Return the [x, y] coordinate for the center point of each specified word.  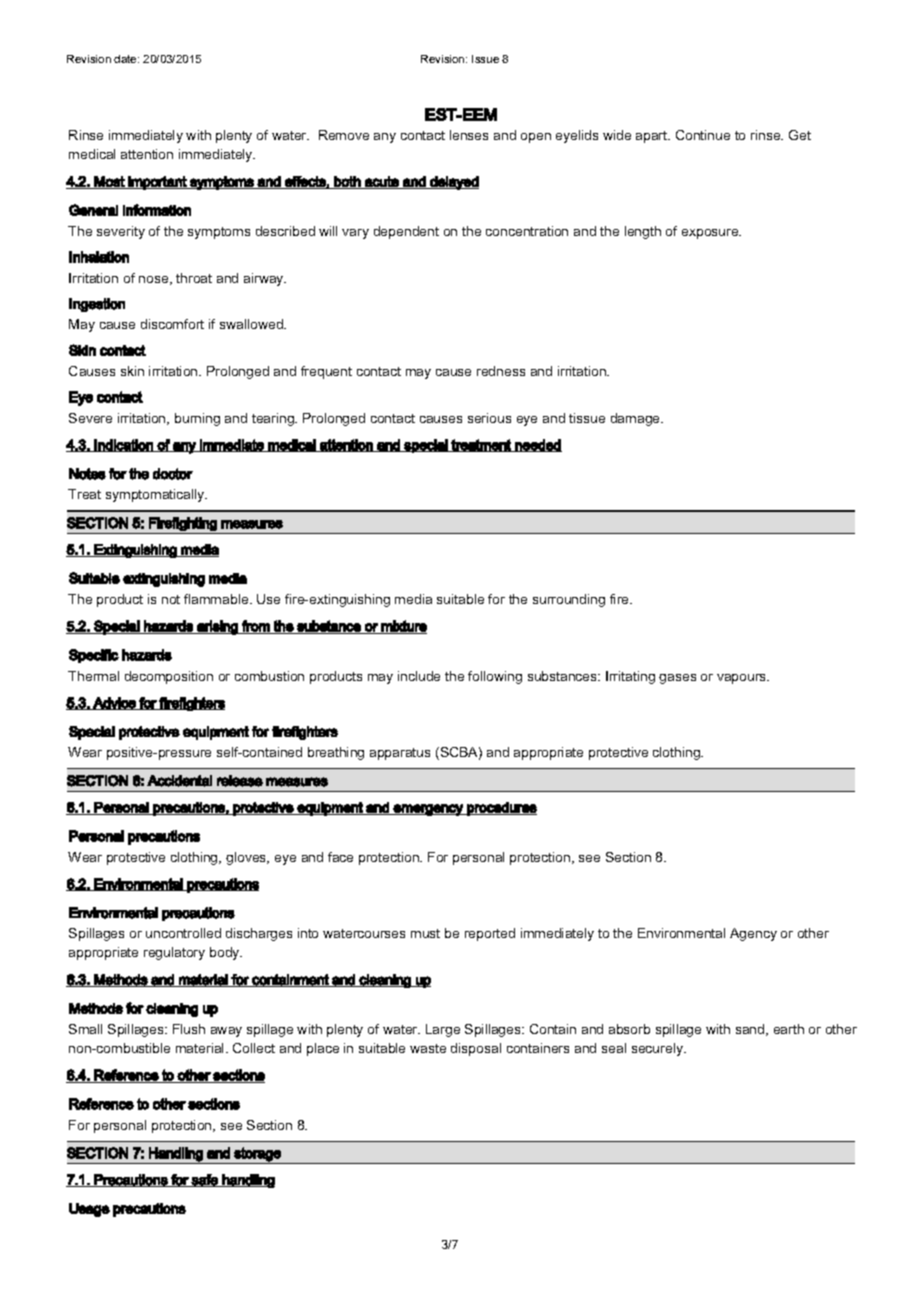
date [126, 59]
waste [428, 1048]
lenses [469, 135]
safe [205, 1180]
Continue [703, 135]
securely [658, 1049]
